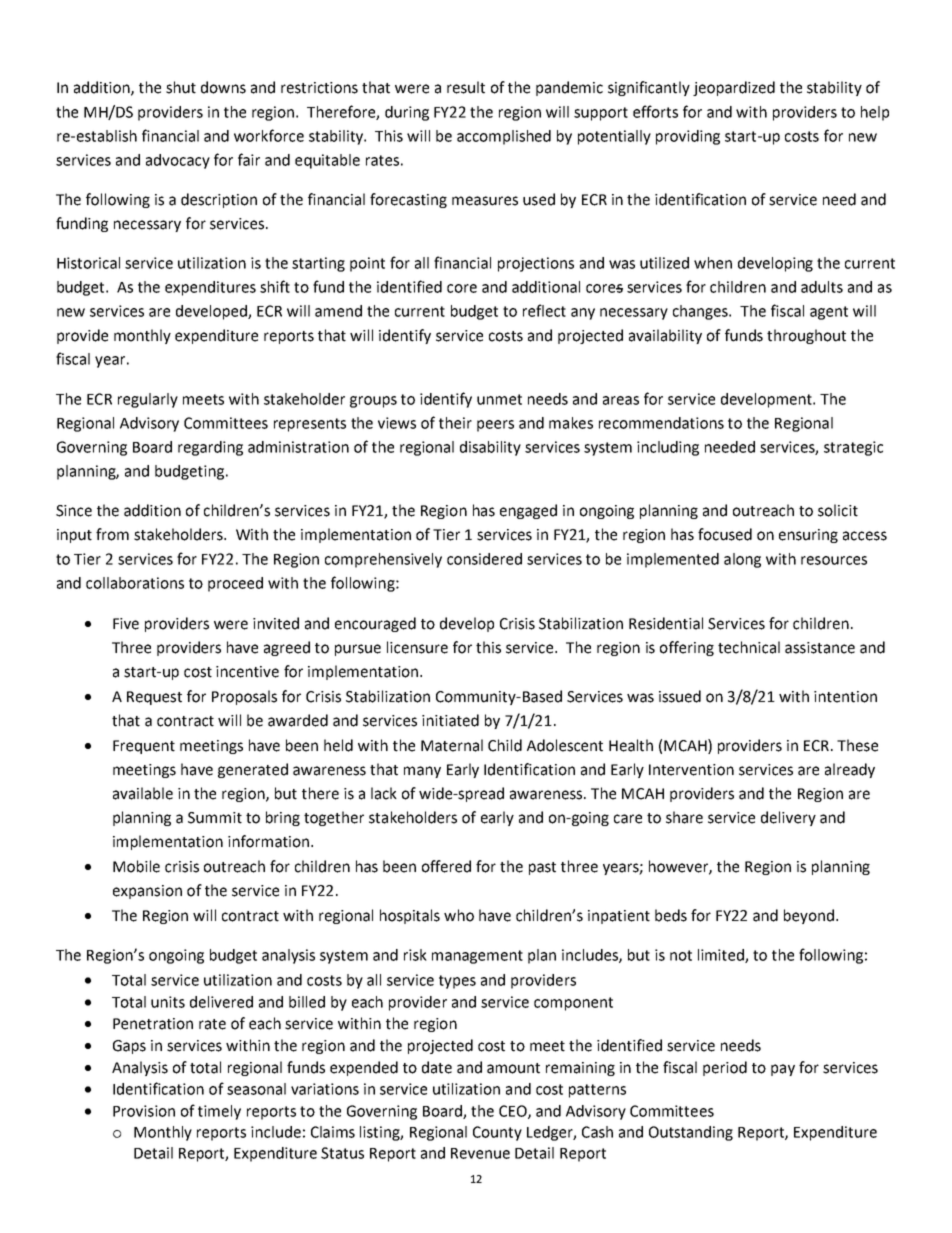 Image resolution: width=952 pixels, height=1233 pixels. Describe the element at coordinates (749, 647) in the screenshot. I see `technical` at that location.
